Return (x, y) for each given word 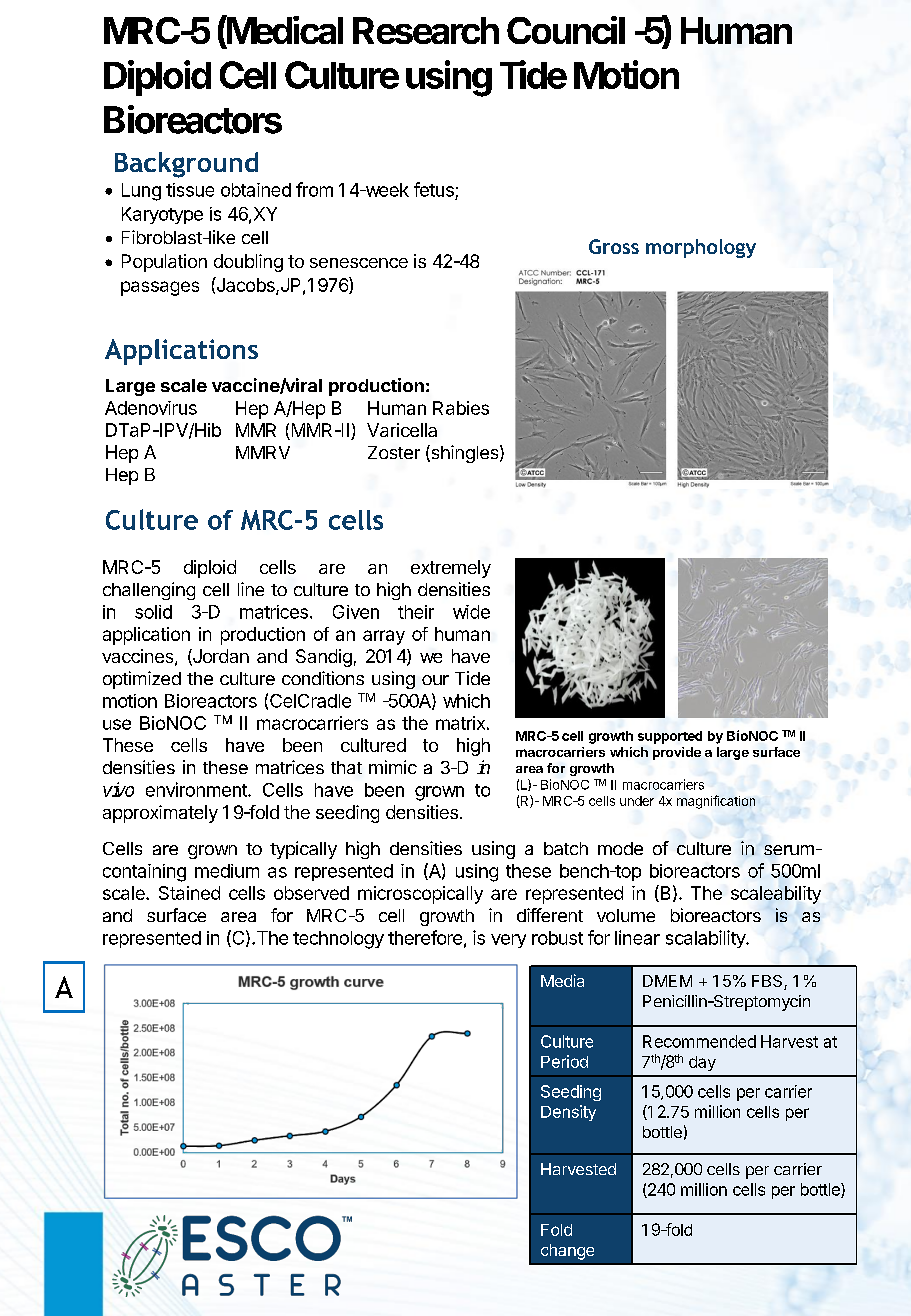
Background (186, 165)
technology (338, 940)
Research (426, 30)
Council (566, 30)
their (416, 612)
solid (153, 612)
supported (670, 737)
